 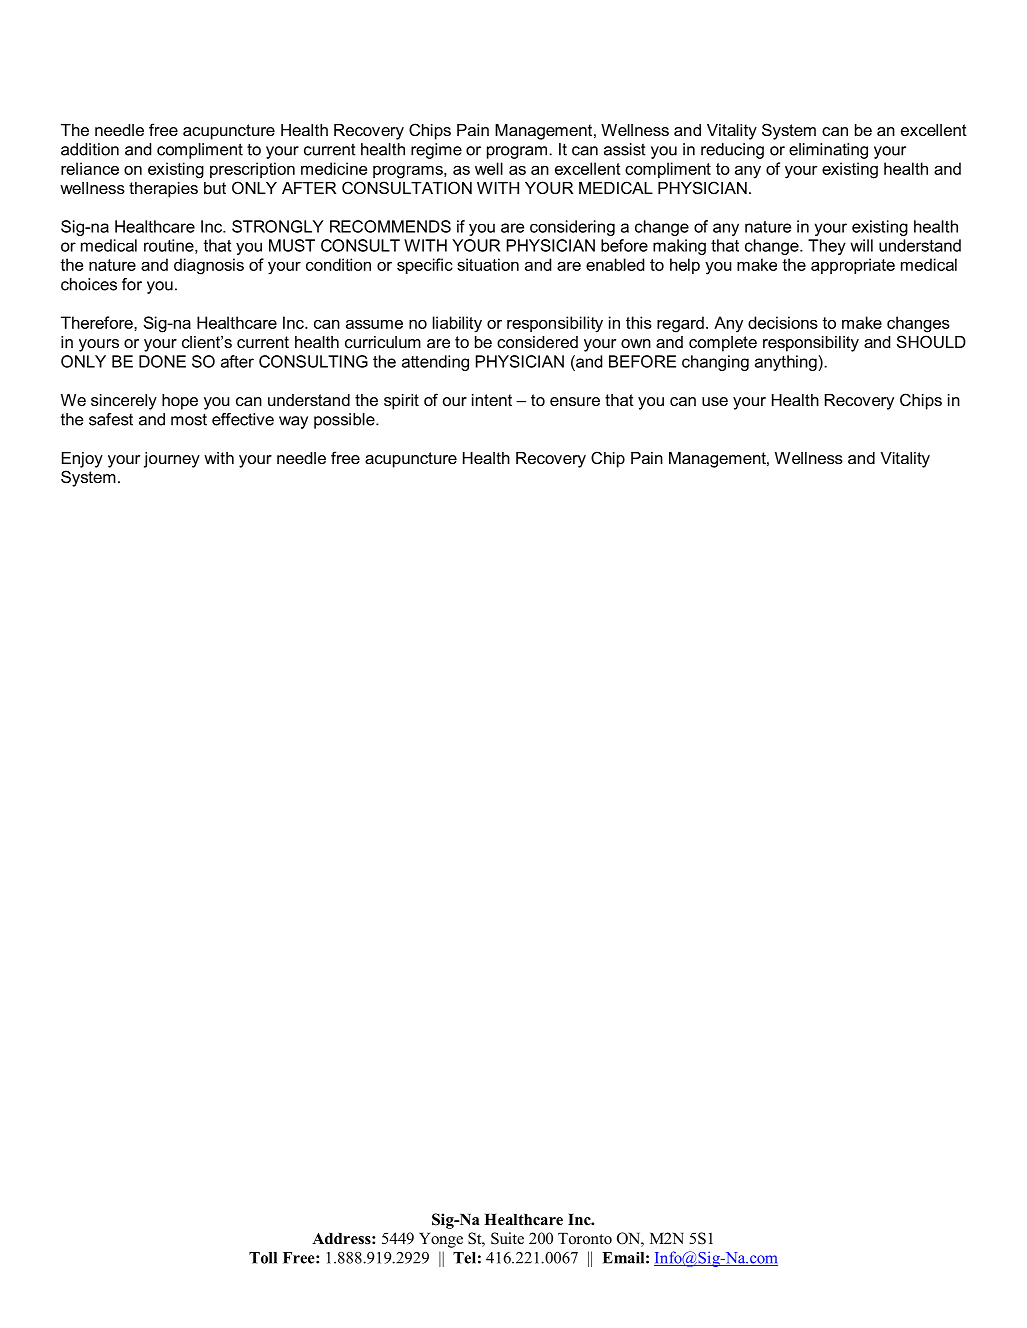 I want to click on Toll, so click(x=263, y=1258).
